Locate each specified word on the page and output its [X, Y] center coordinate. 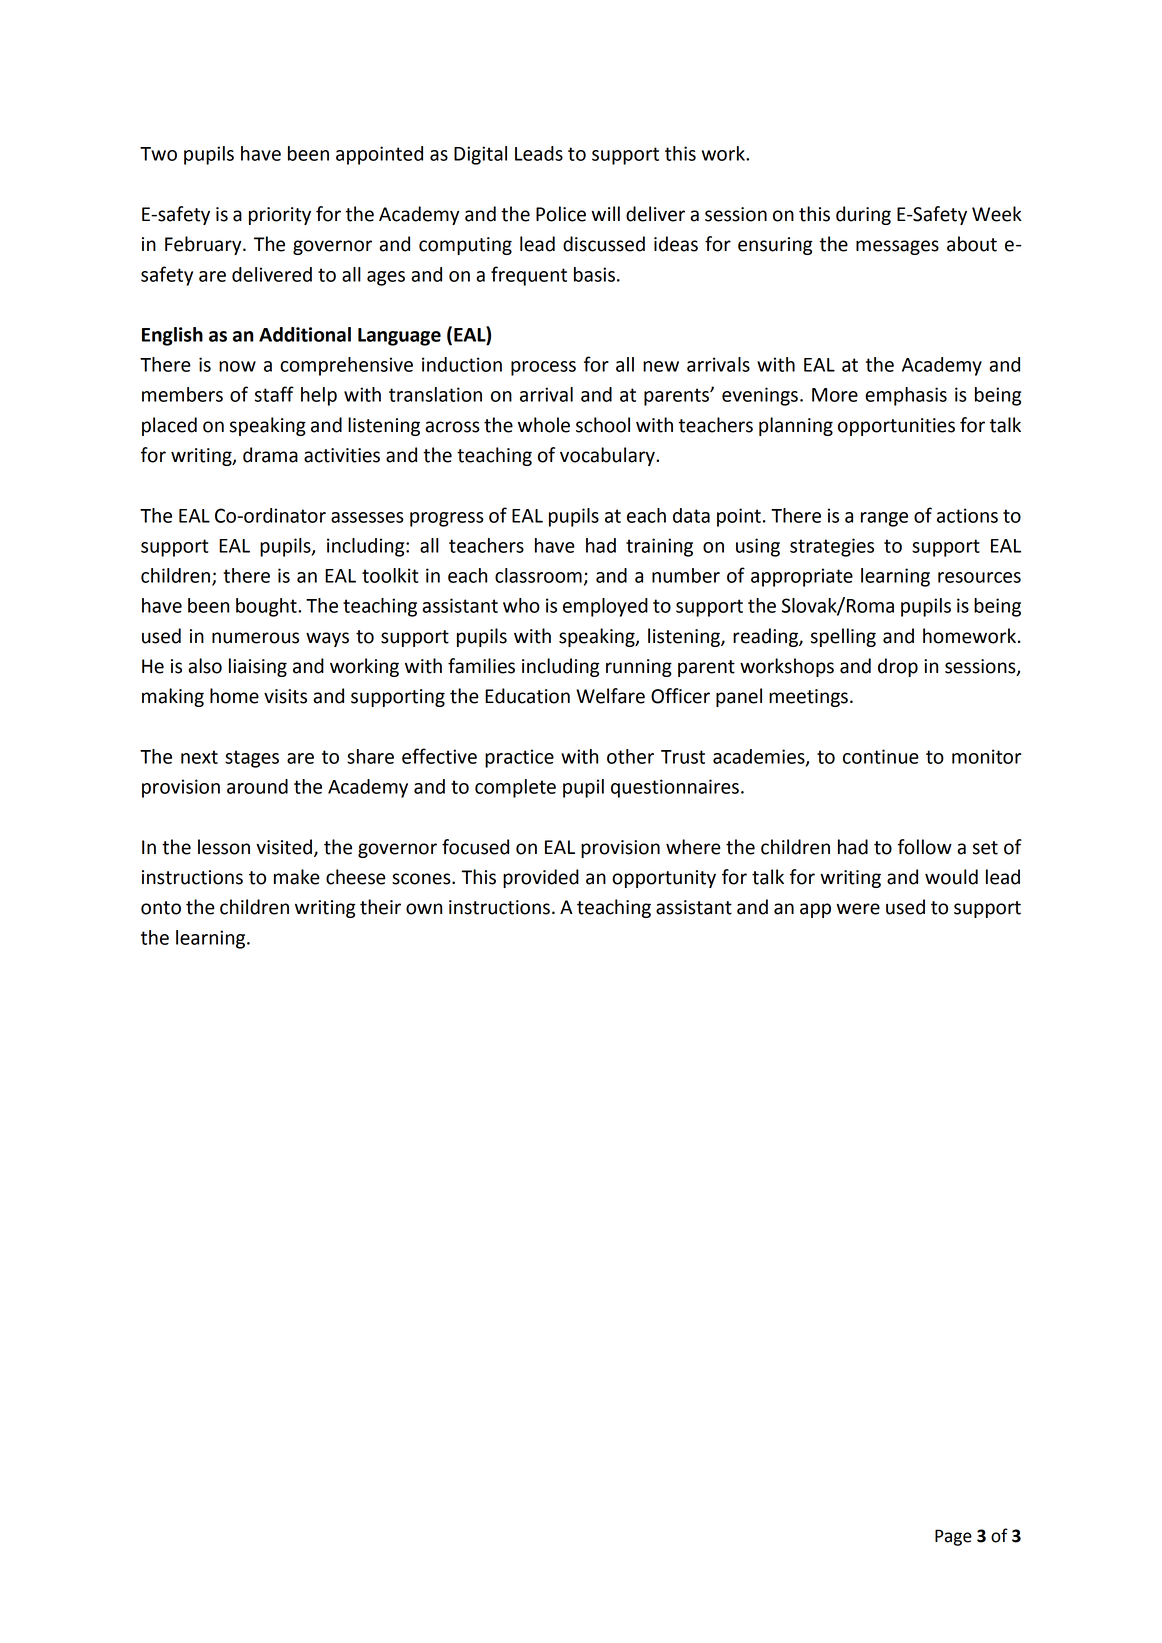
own [424, 909]
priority [280, 216]
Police [561, 214]
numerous [255, 638]
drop [898, 667]
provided [541, 878]
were [858, 909]
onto [161, 908]
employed [605, 607]
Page [953, 1537]
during [863, 215]
